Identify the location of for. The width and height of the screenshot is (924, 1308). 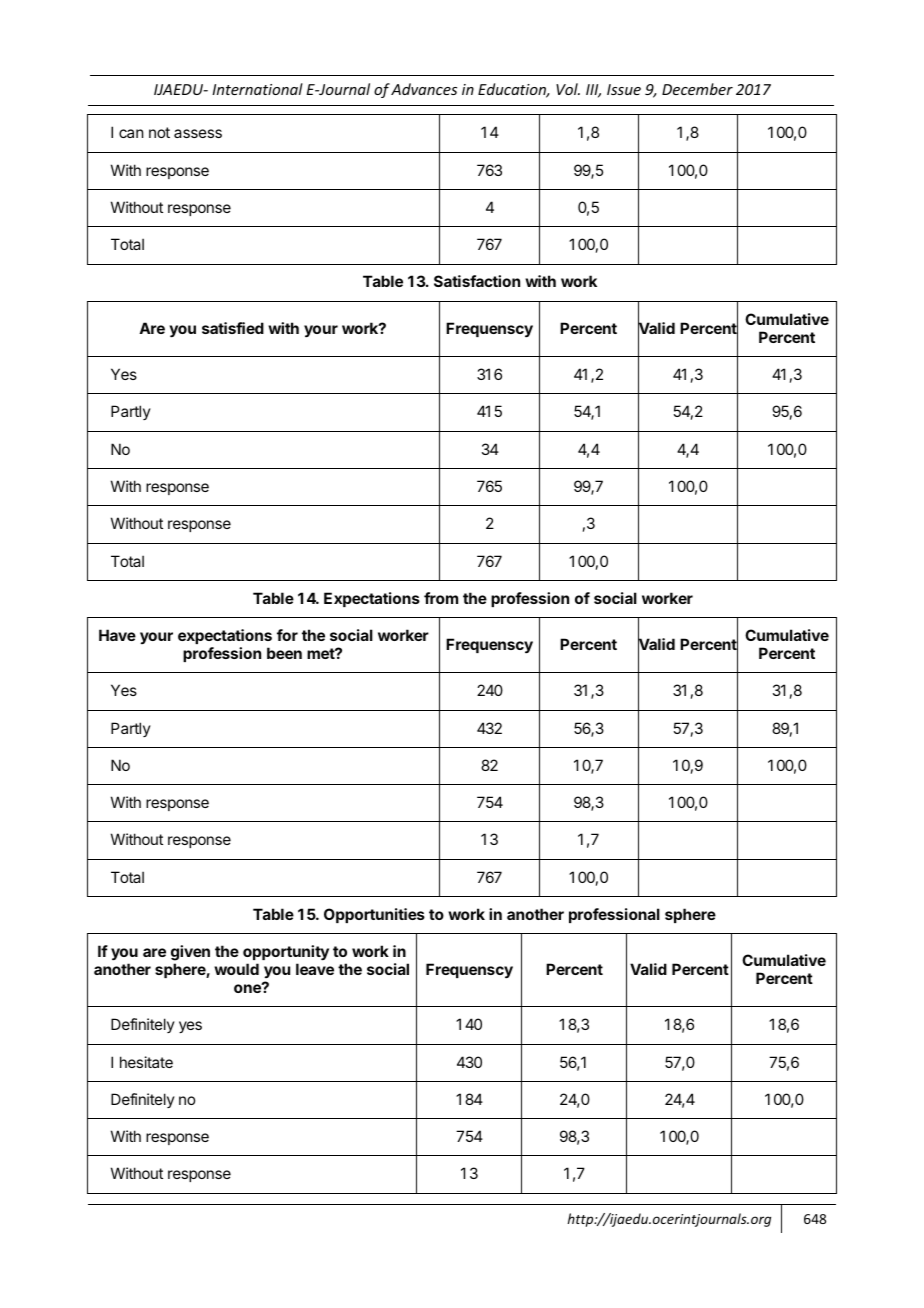
(287, 635).
